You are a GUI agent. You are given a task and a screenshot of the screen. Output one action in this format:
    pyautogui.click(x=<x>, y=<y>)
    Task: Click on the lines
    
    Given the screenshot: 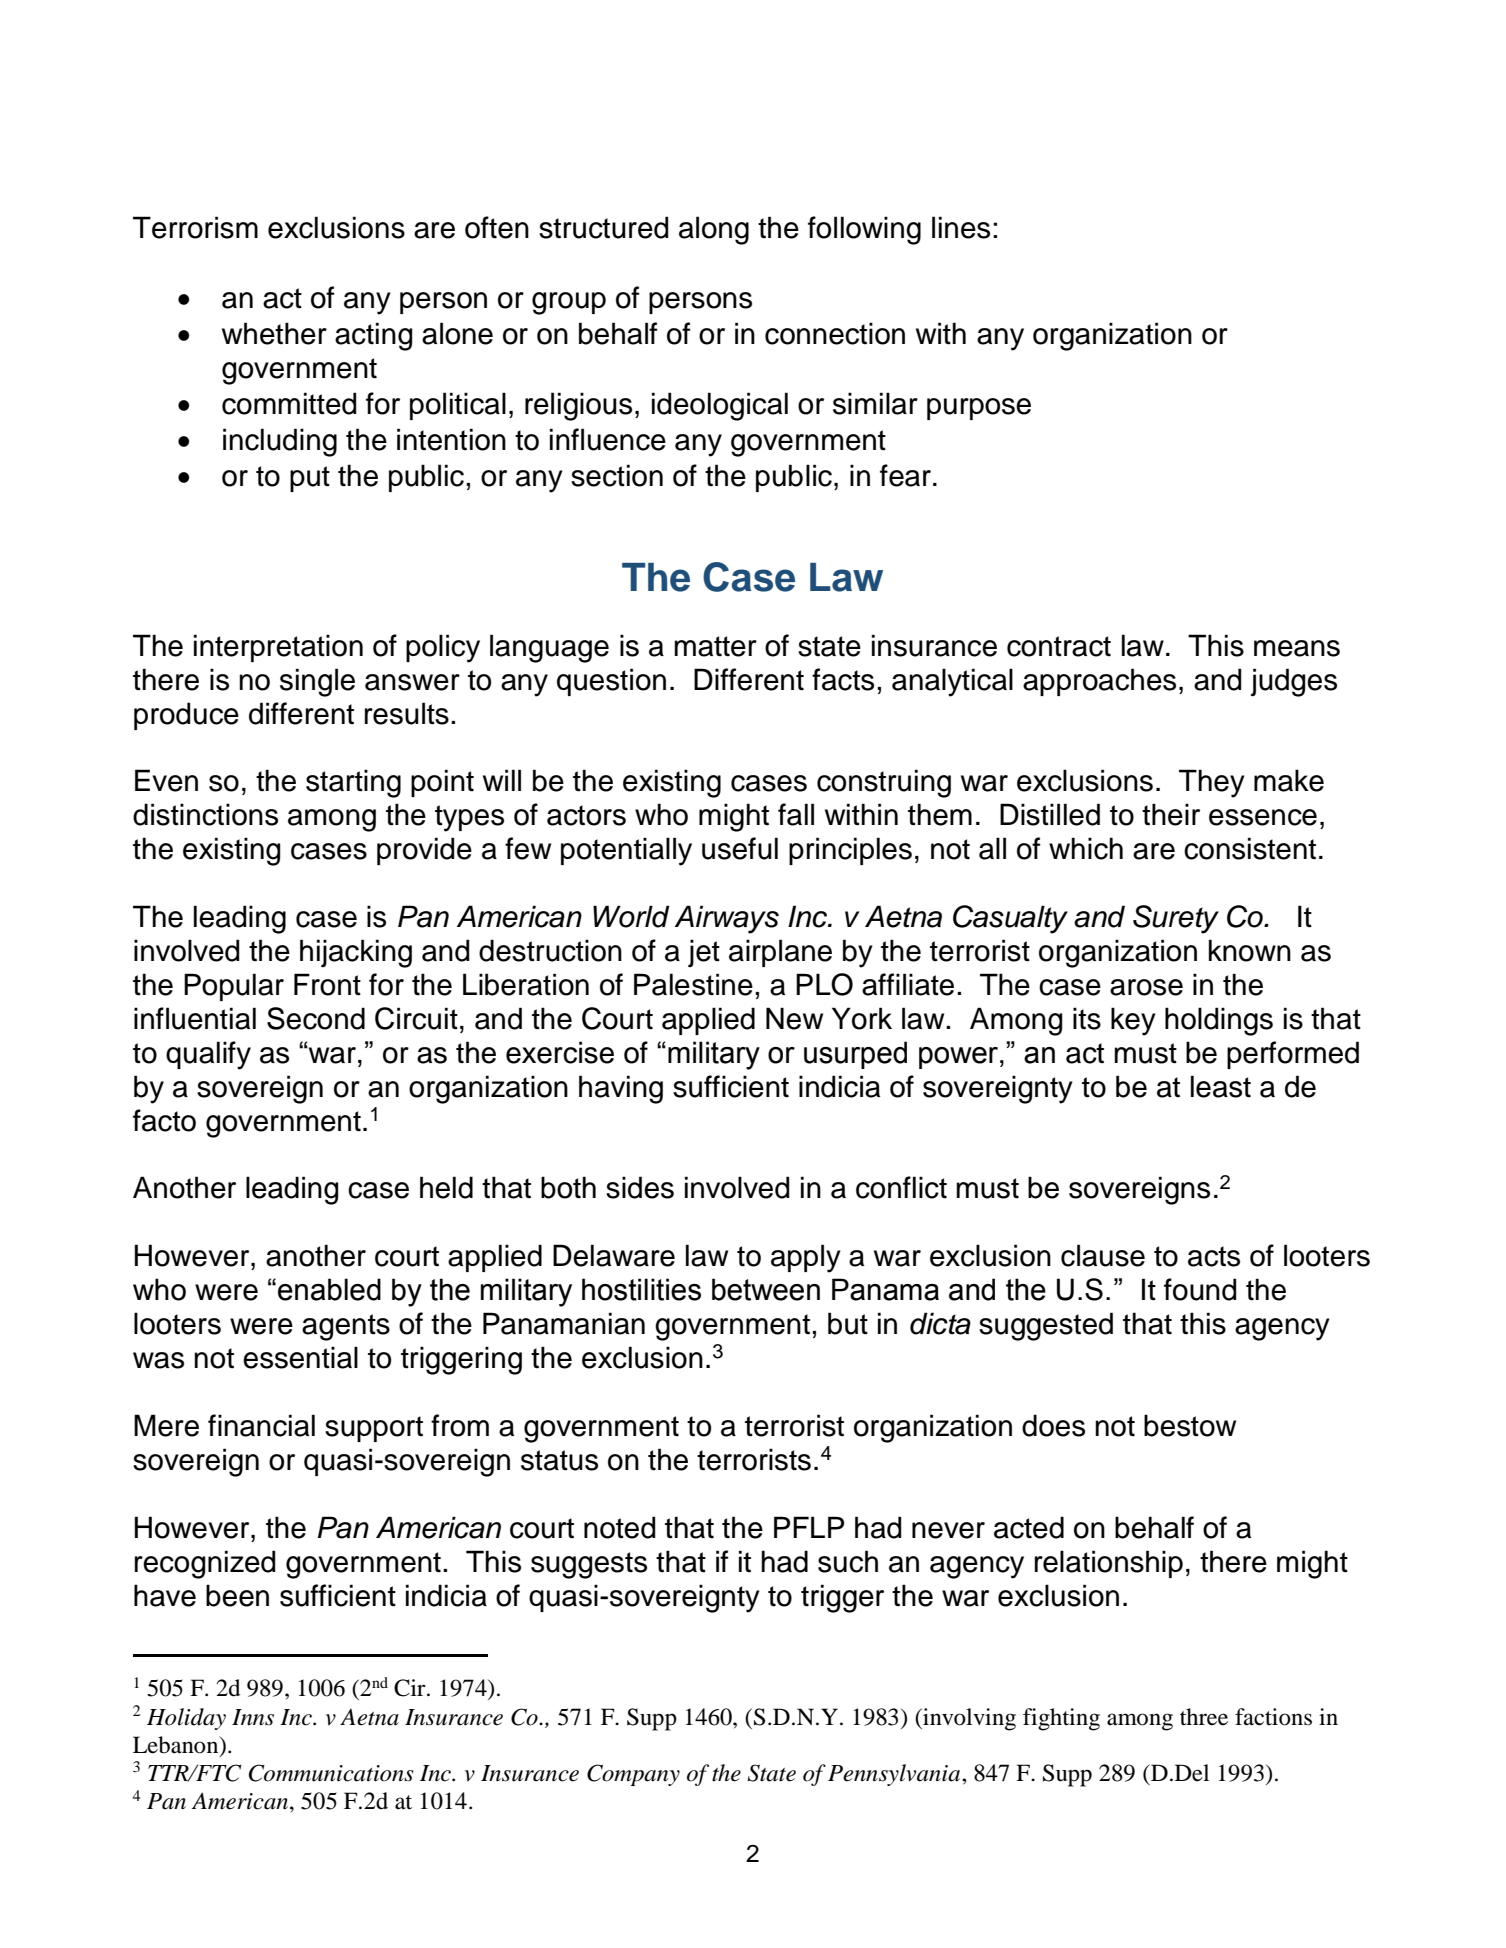 What is the action you would take?
    pyautogui.click(x=961, y=227)
